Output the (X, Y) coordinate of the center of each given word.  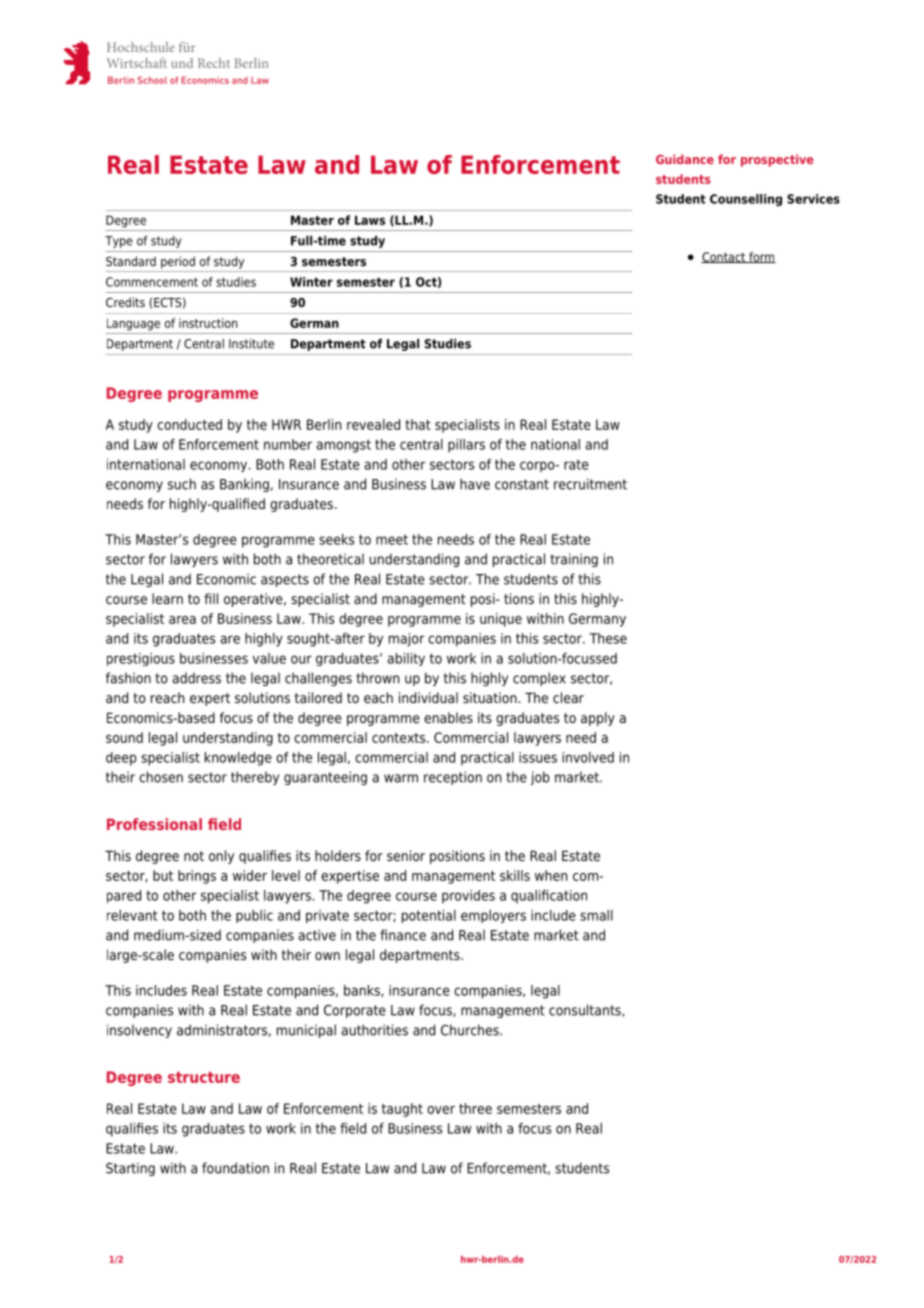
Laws (370, 220)
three (475, 1108)
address (197, 678)
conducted (189, 424)
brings (197, 877)
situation (490, 697)
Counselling (746, 200)
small (596, 915)
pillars (466, 446)
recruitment (590, 484)
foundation (235, 1168)
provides (468, 897)
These (608, 638)
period (178, 262)
